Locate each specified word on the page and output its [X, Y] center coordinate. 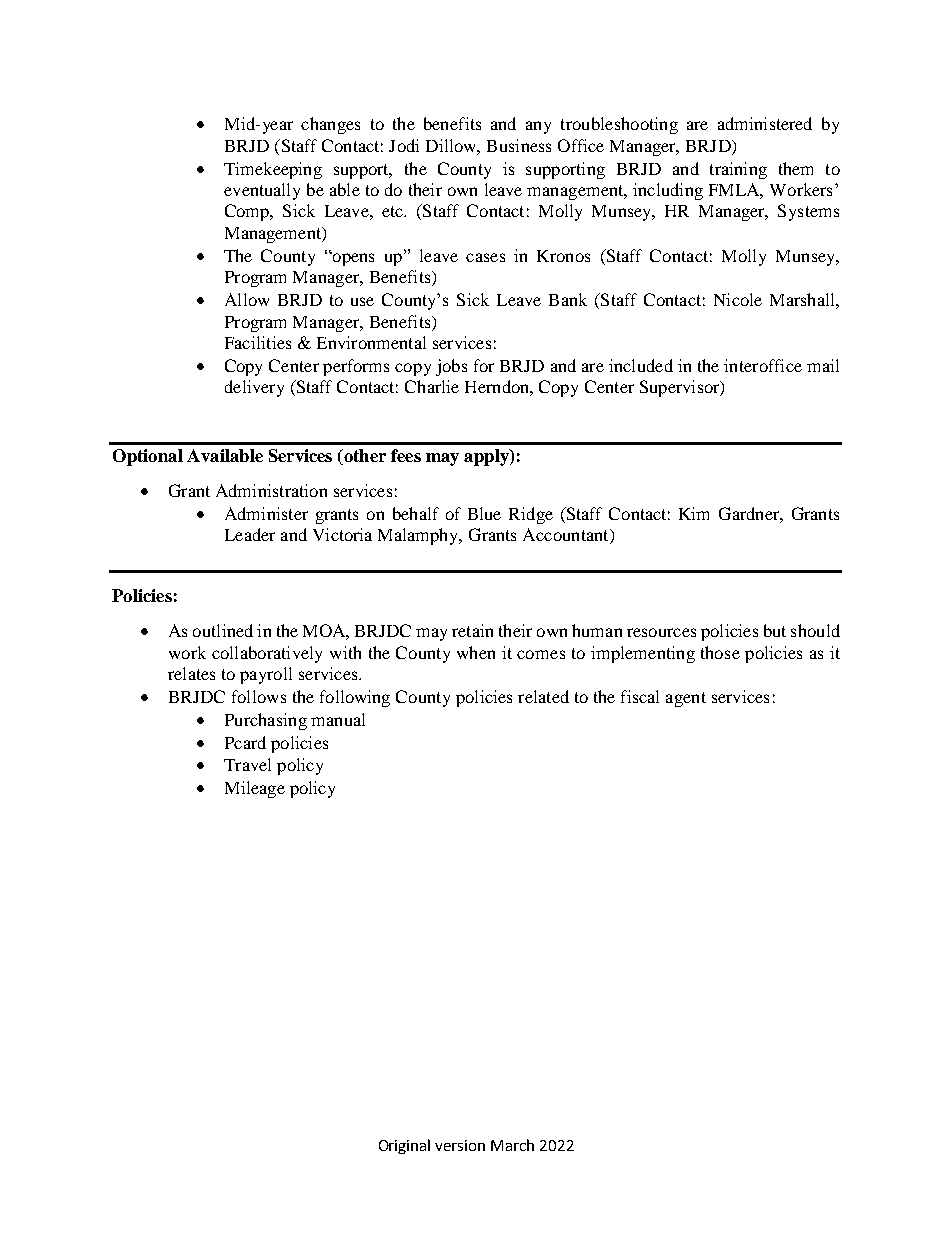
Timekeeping [273, 170]
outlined [223, 630]
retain [472, 630]
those [720, 652]
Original [404, 1146]
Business [519, 145]
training [738, 170]
